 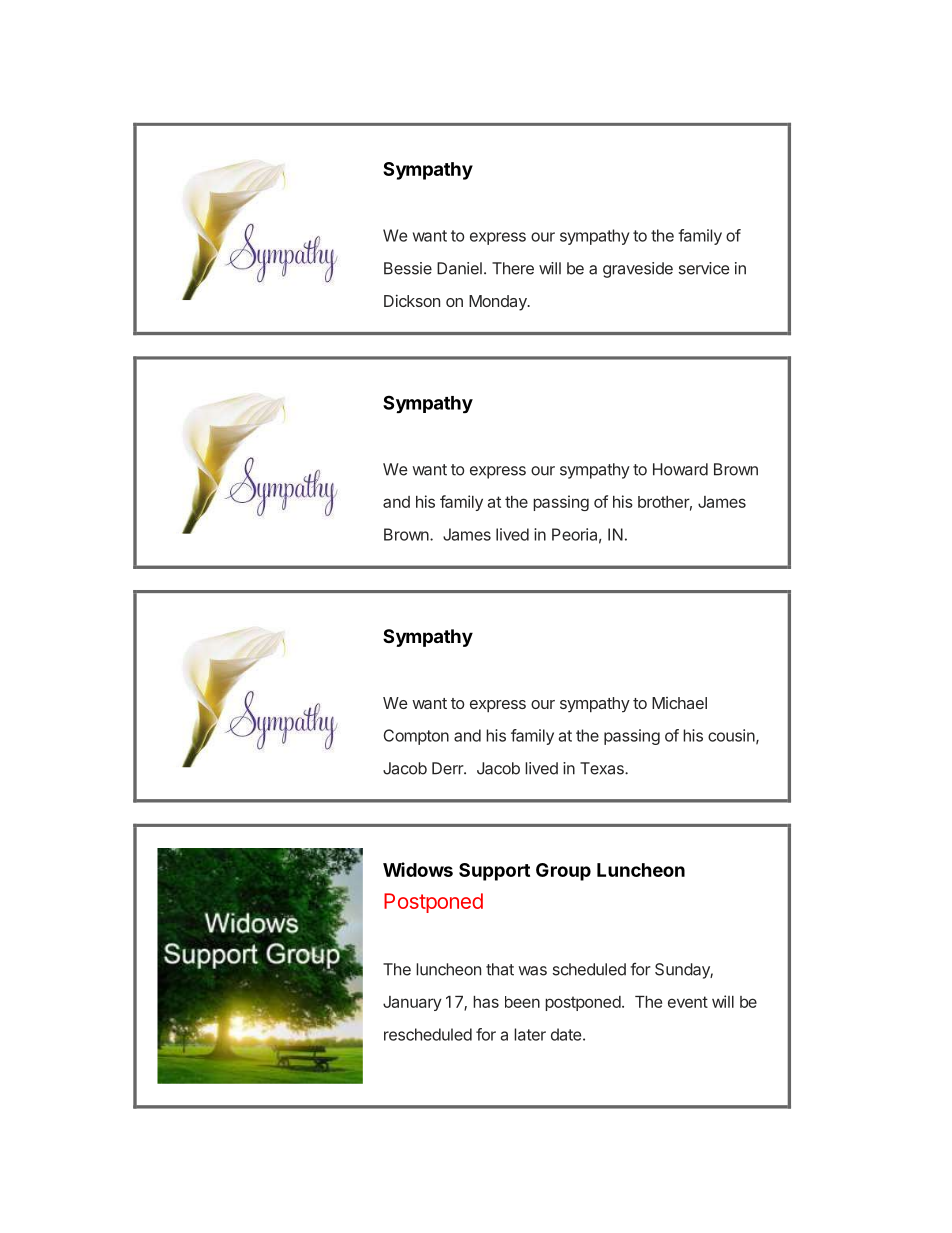 What do you see at coordinates (688, 1002) in the document?
I see `event` at bounding box center [688, 1002].
